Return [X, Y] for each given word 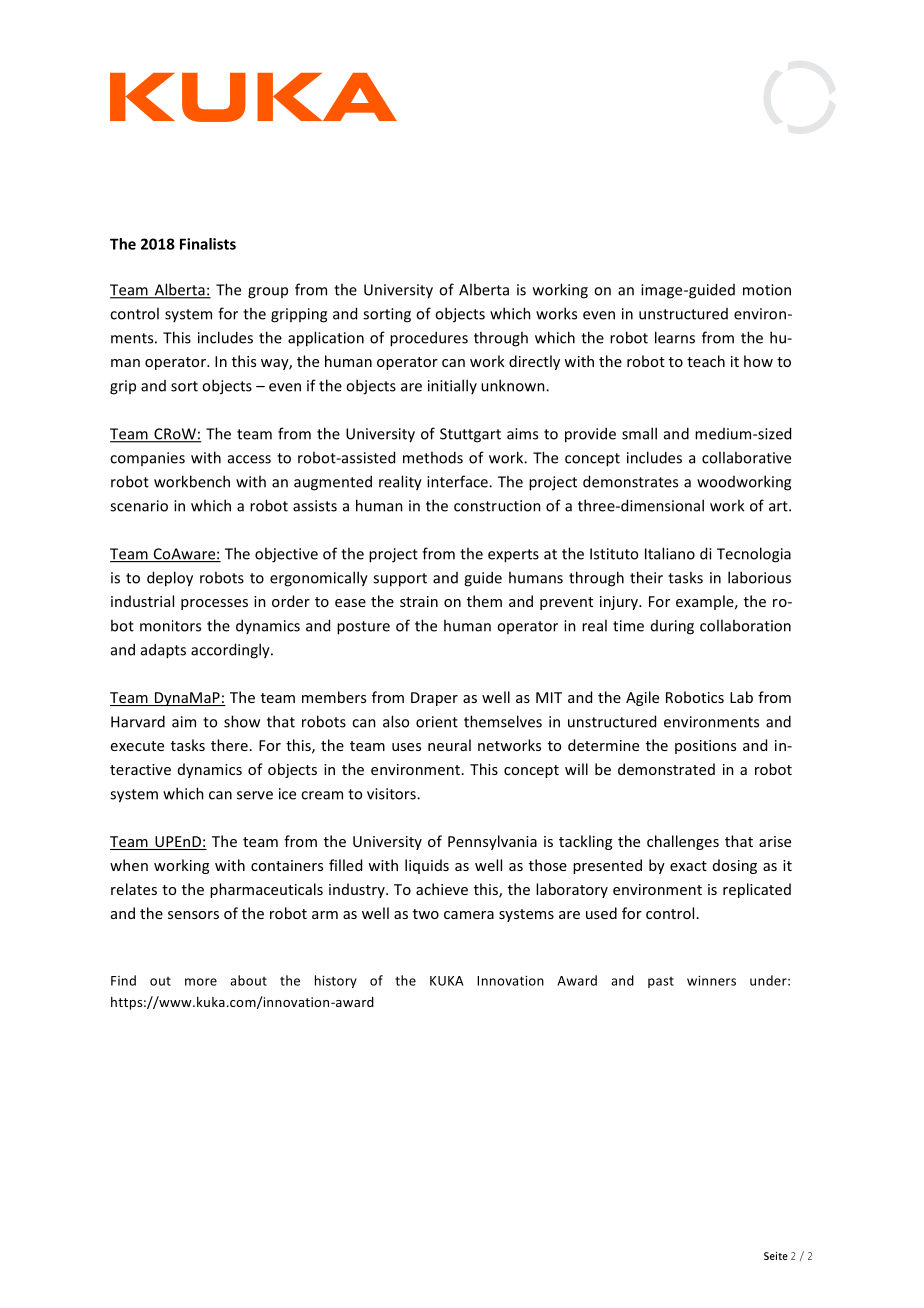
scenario [139, 506]
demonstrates [630, 481]
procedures [429, 339]
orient [437, 722]
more [201, 982]
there [229, 745]
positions [705, 747]
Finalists [208, 244]
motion [767, 290]
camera [469, 915]
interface [458, 481]
